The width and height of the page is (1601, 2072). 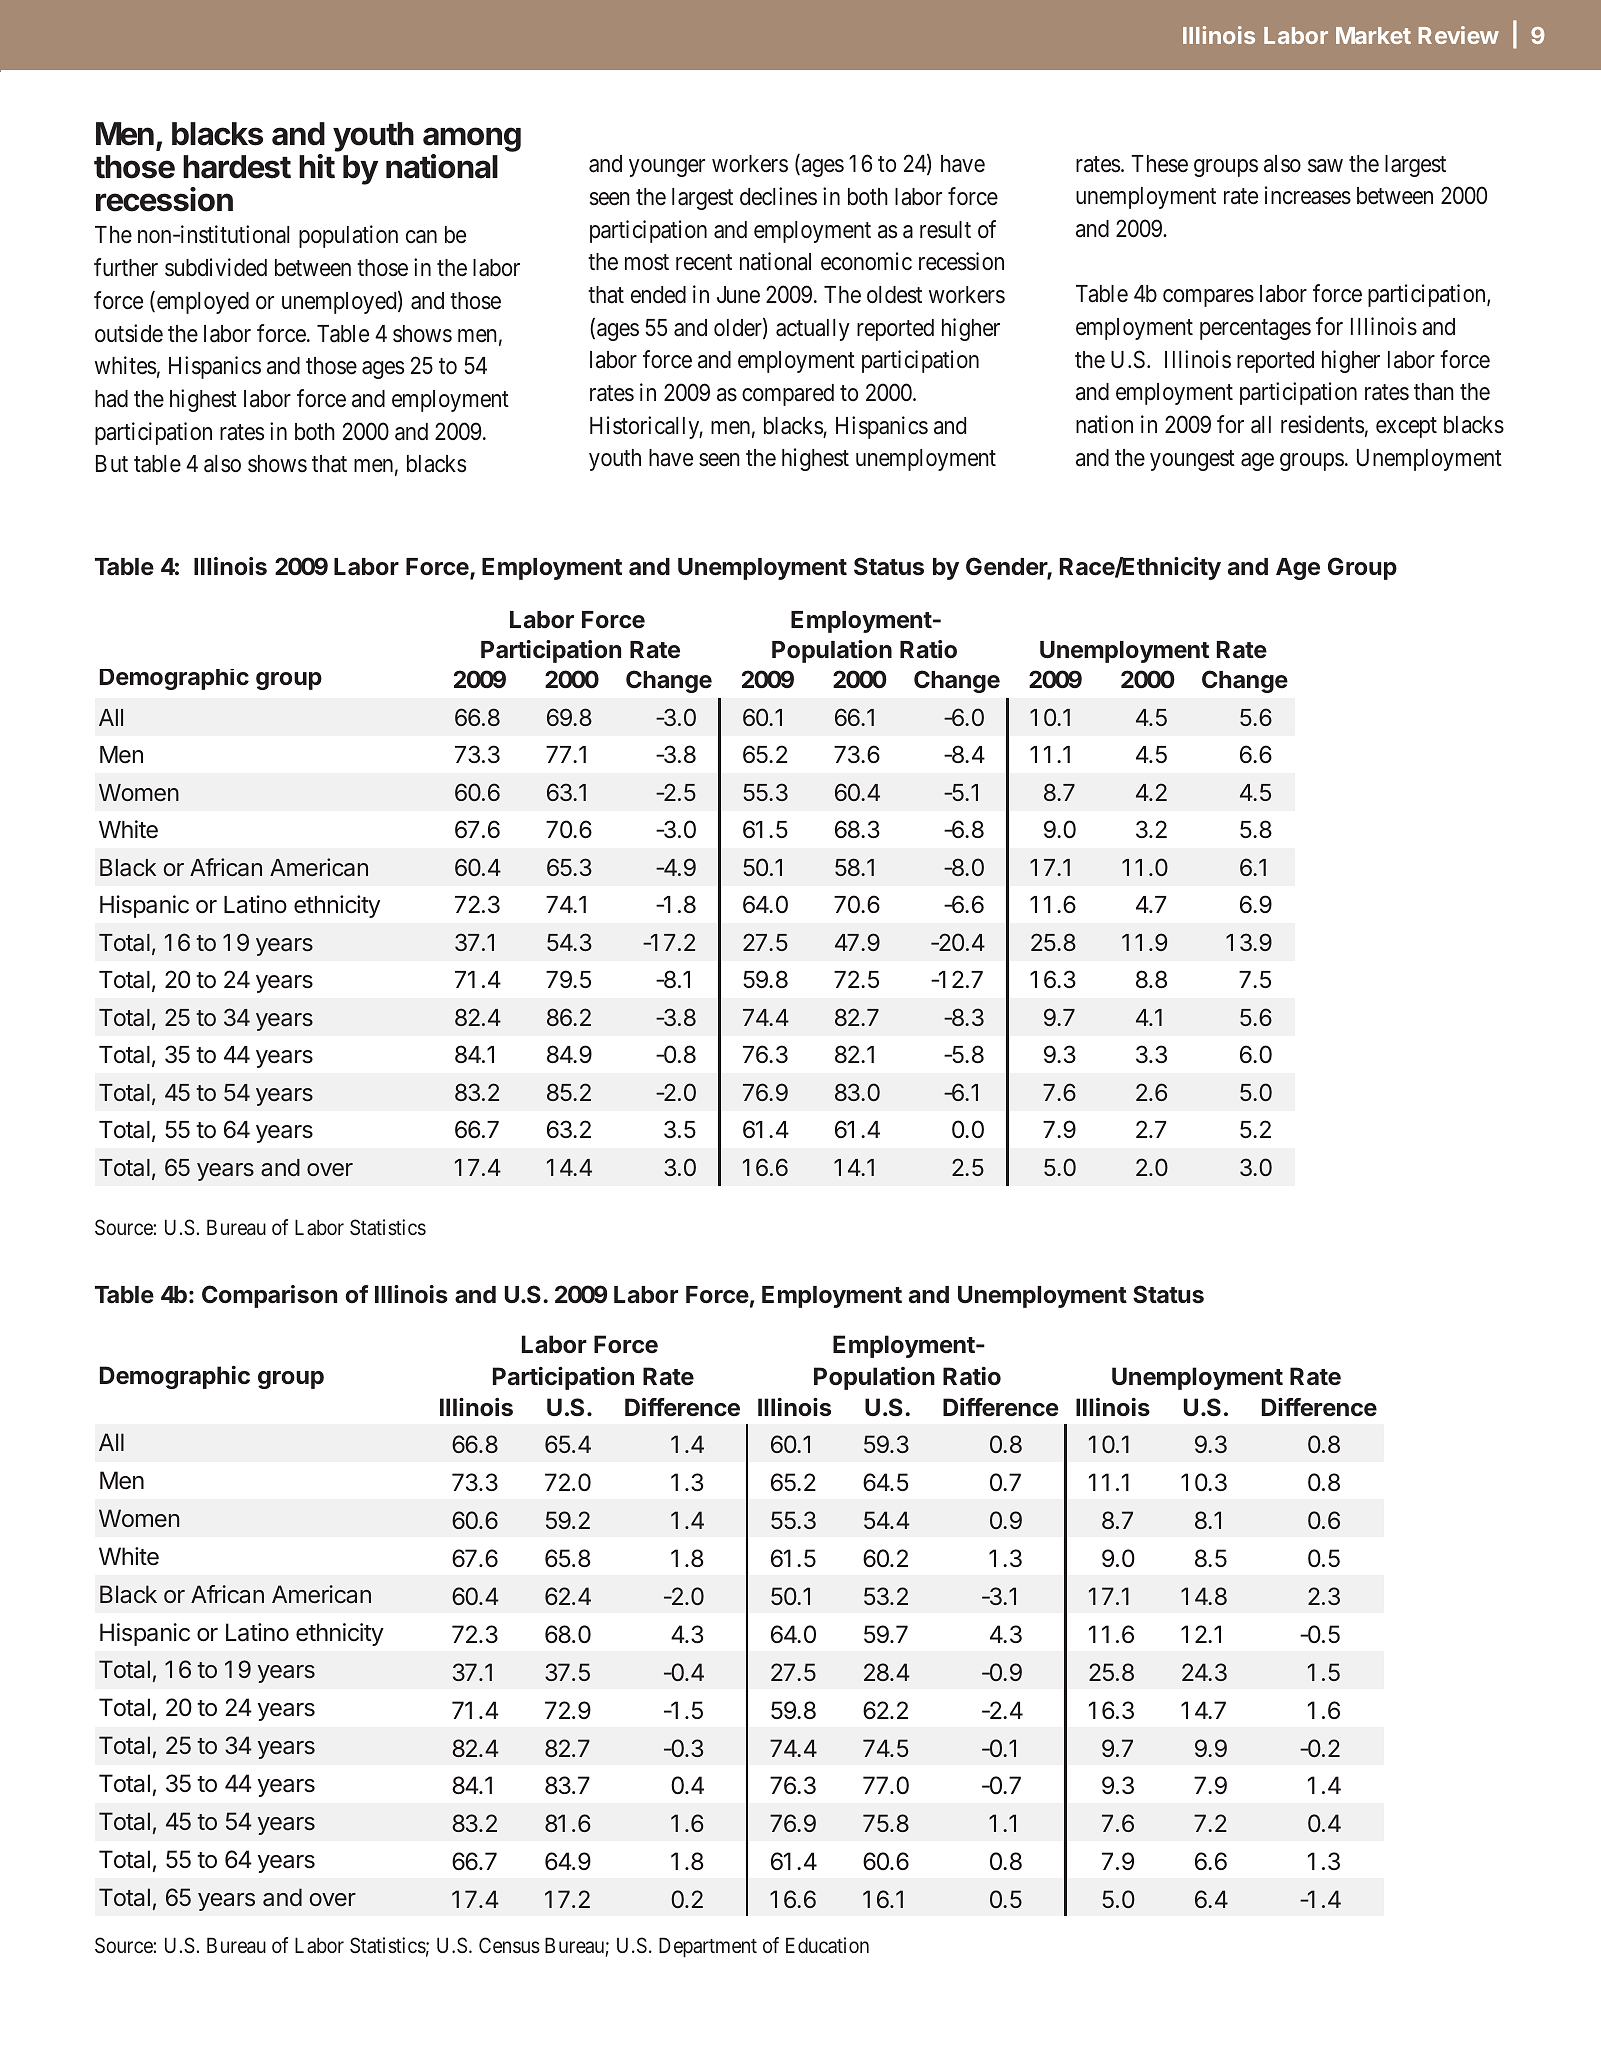 What do you see at coordinates (1406, 428) in the page?
I see `except` at bounding box center [1406, 428].
